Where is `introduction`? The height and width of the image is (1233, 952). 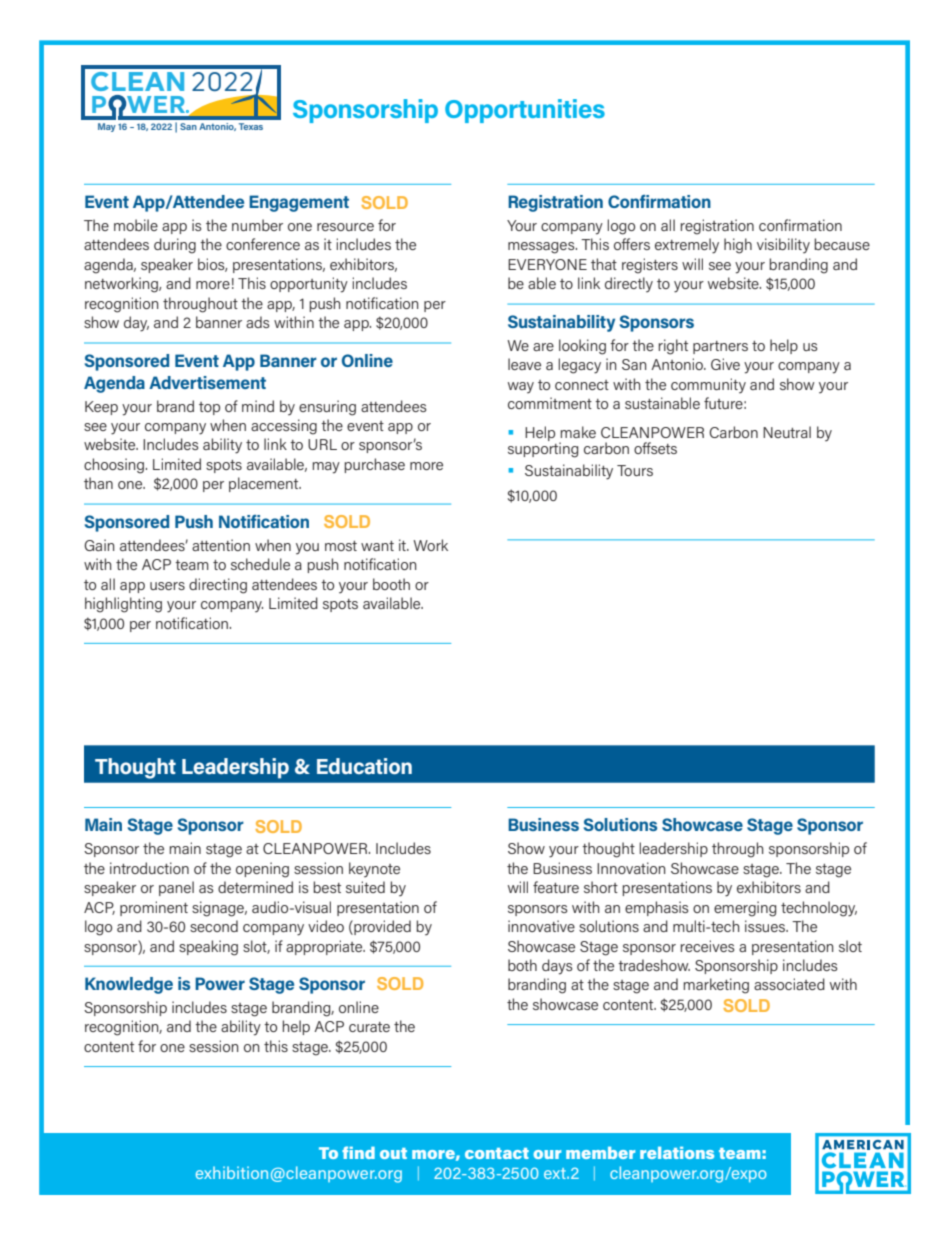 introduction is located at coordinates (149, 868).
